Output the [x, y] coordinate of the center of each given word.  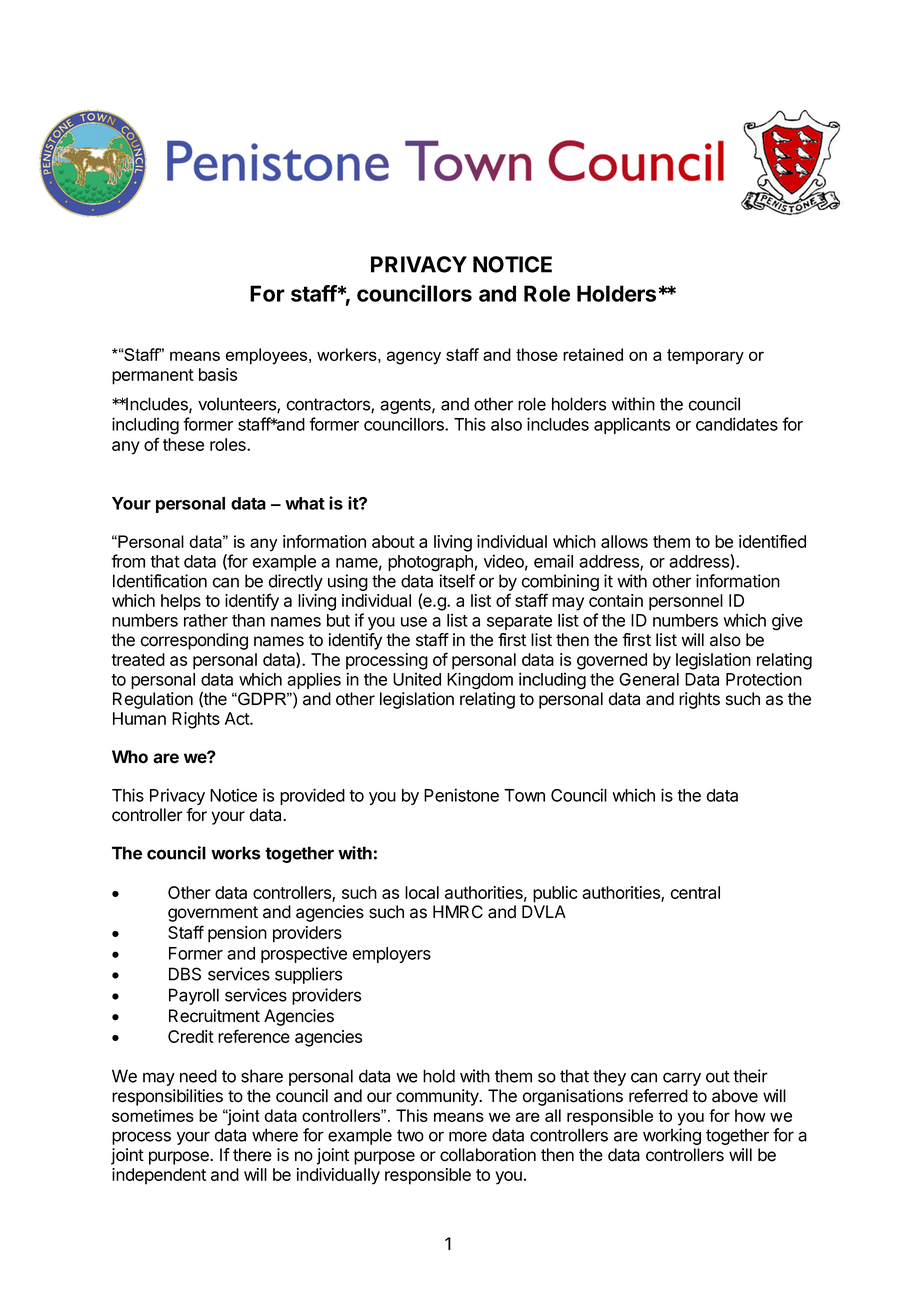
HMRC [458, 912]
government [213, 914]
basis [218, 374]
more [468, 1136]
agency [414, 358]
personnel [686, 602]
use [414, 622]
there [252, 1155]
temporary [705, 357]
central [695, 892]
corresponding [194, 641]
